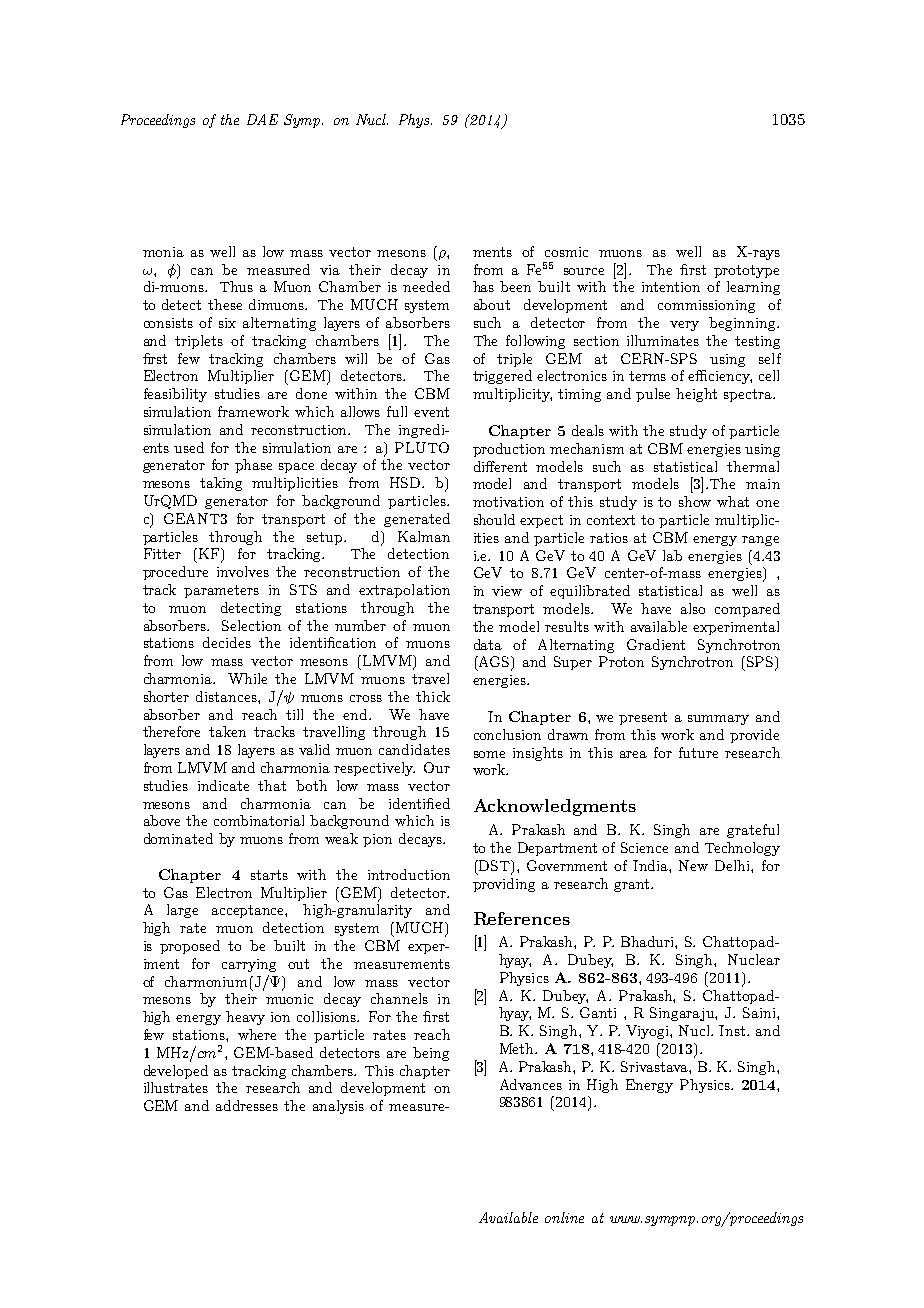 The height and width of the screenshot is (1308, 924). Describe the element at coordinates (746, 271) in the screenshot. I see `prototype` at that location.
